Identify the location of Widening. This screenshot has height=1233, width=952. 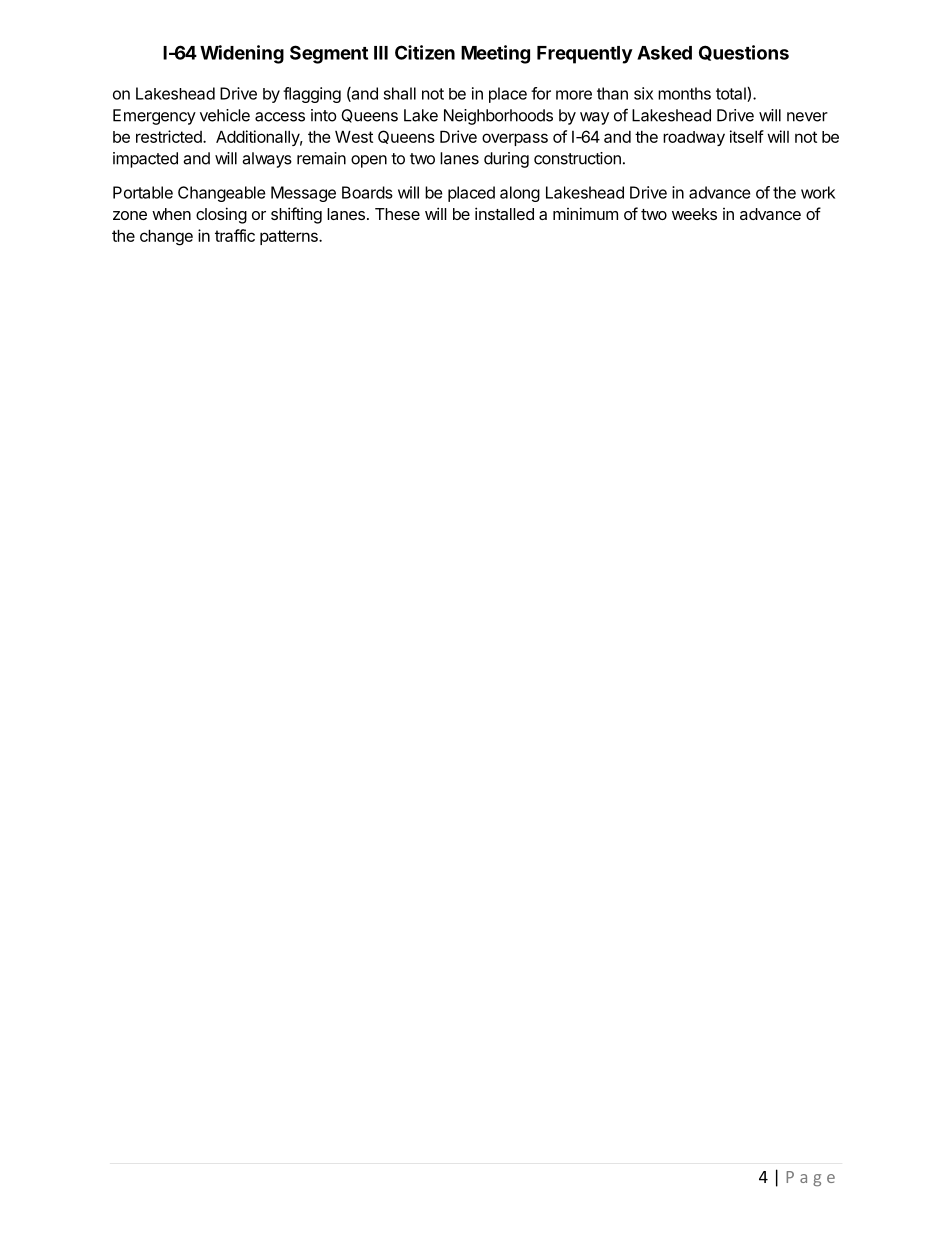
(242, 54).
